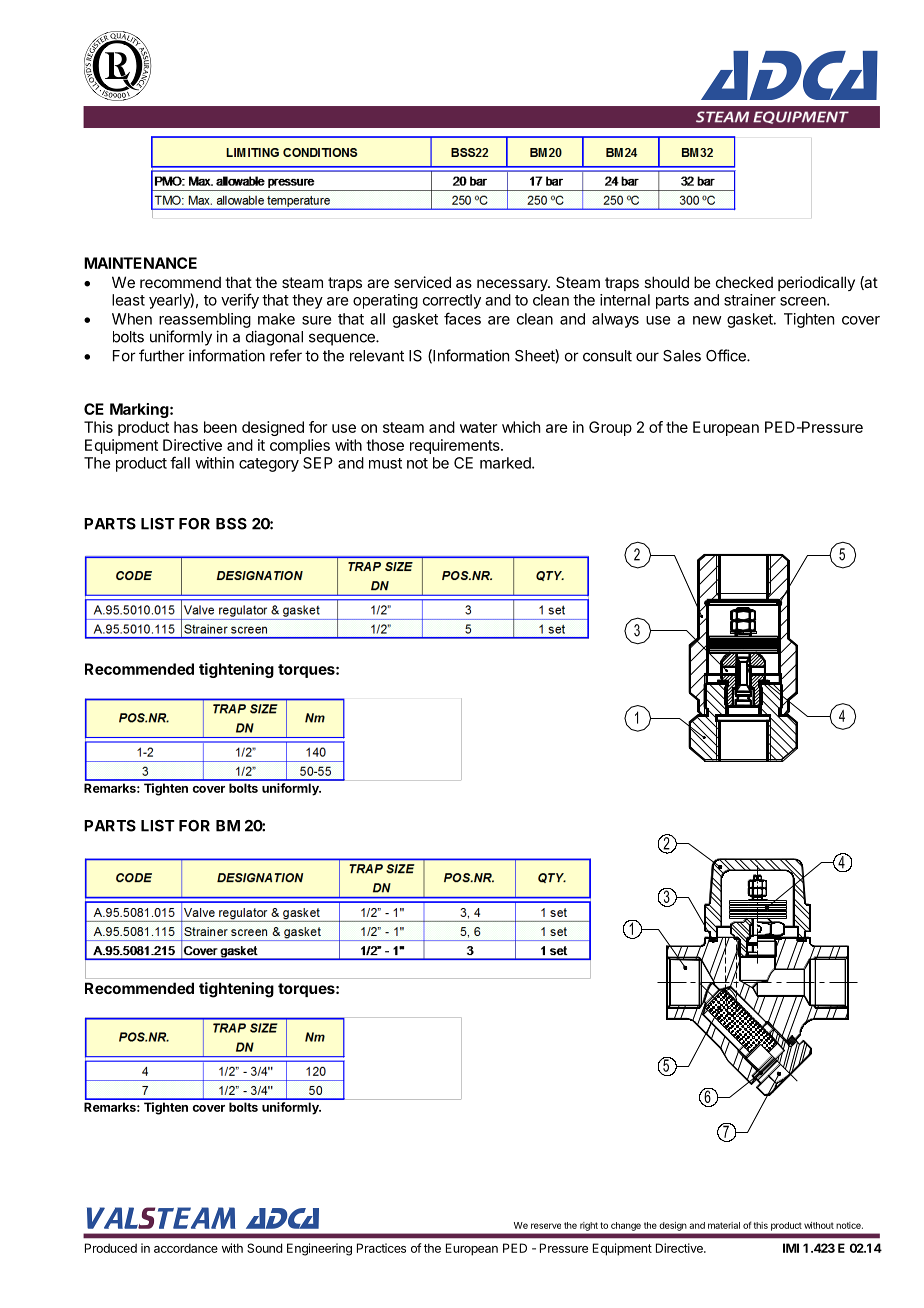 The image size is (924, 1308). I want to click on Sound, so click(264, 1248).
